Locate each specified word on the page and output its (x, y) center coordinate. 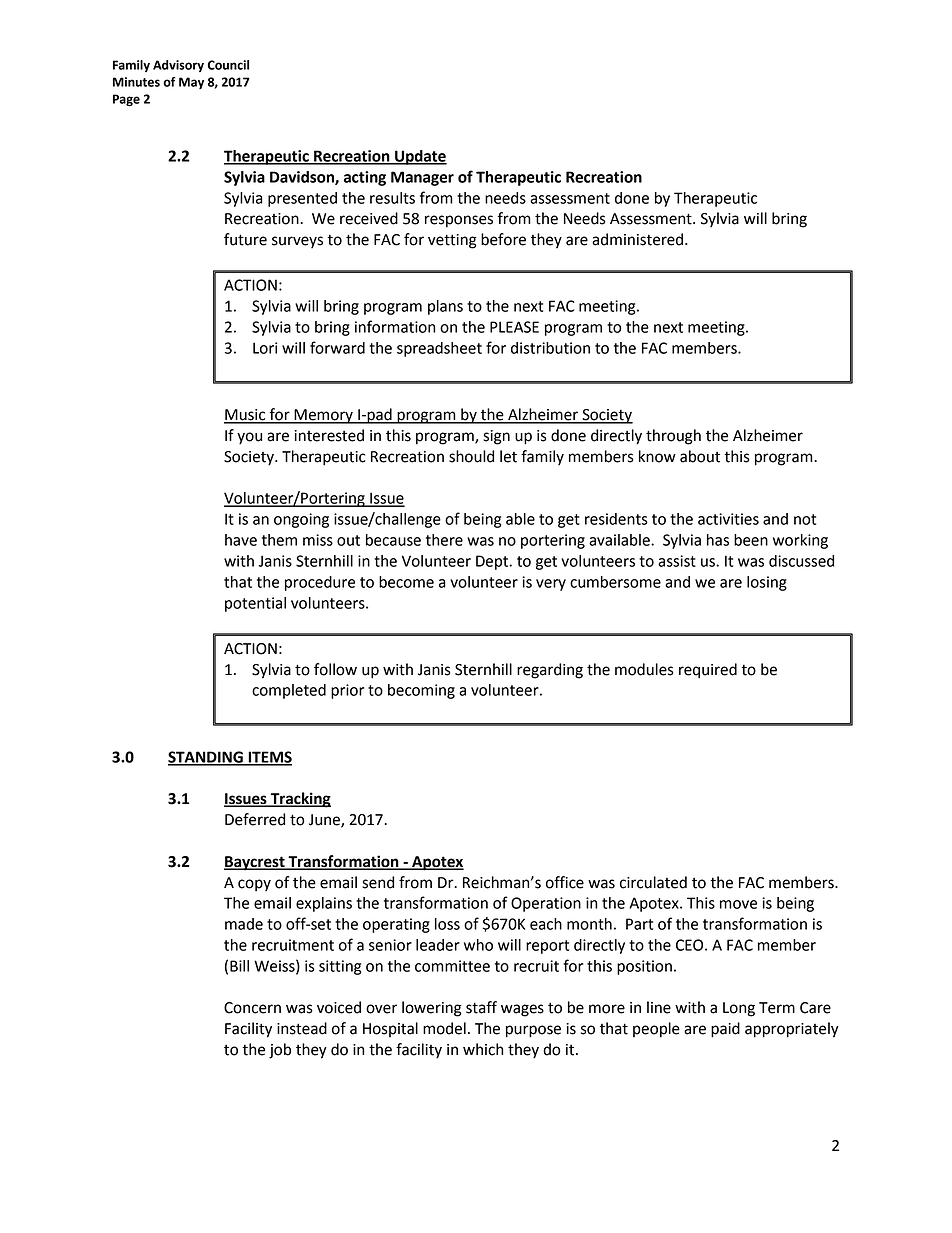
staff (481, 1007)
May (191, 83)
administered (639, 239)
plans (445, 307)
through (673, 437)
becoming (421, 691)
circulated (653, 882)
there (444, 540)
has (718, 540)
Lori (265, 348)
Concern (252, 1008)
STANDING (206, 758)
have (241, 540)
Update (420, 157)
